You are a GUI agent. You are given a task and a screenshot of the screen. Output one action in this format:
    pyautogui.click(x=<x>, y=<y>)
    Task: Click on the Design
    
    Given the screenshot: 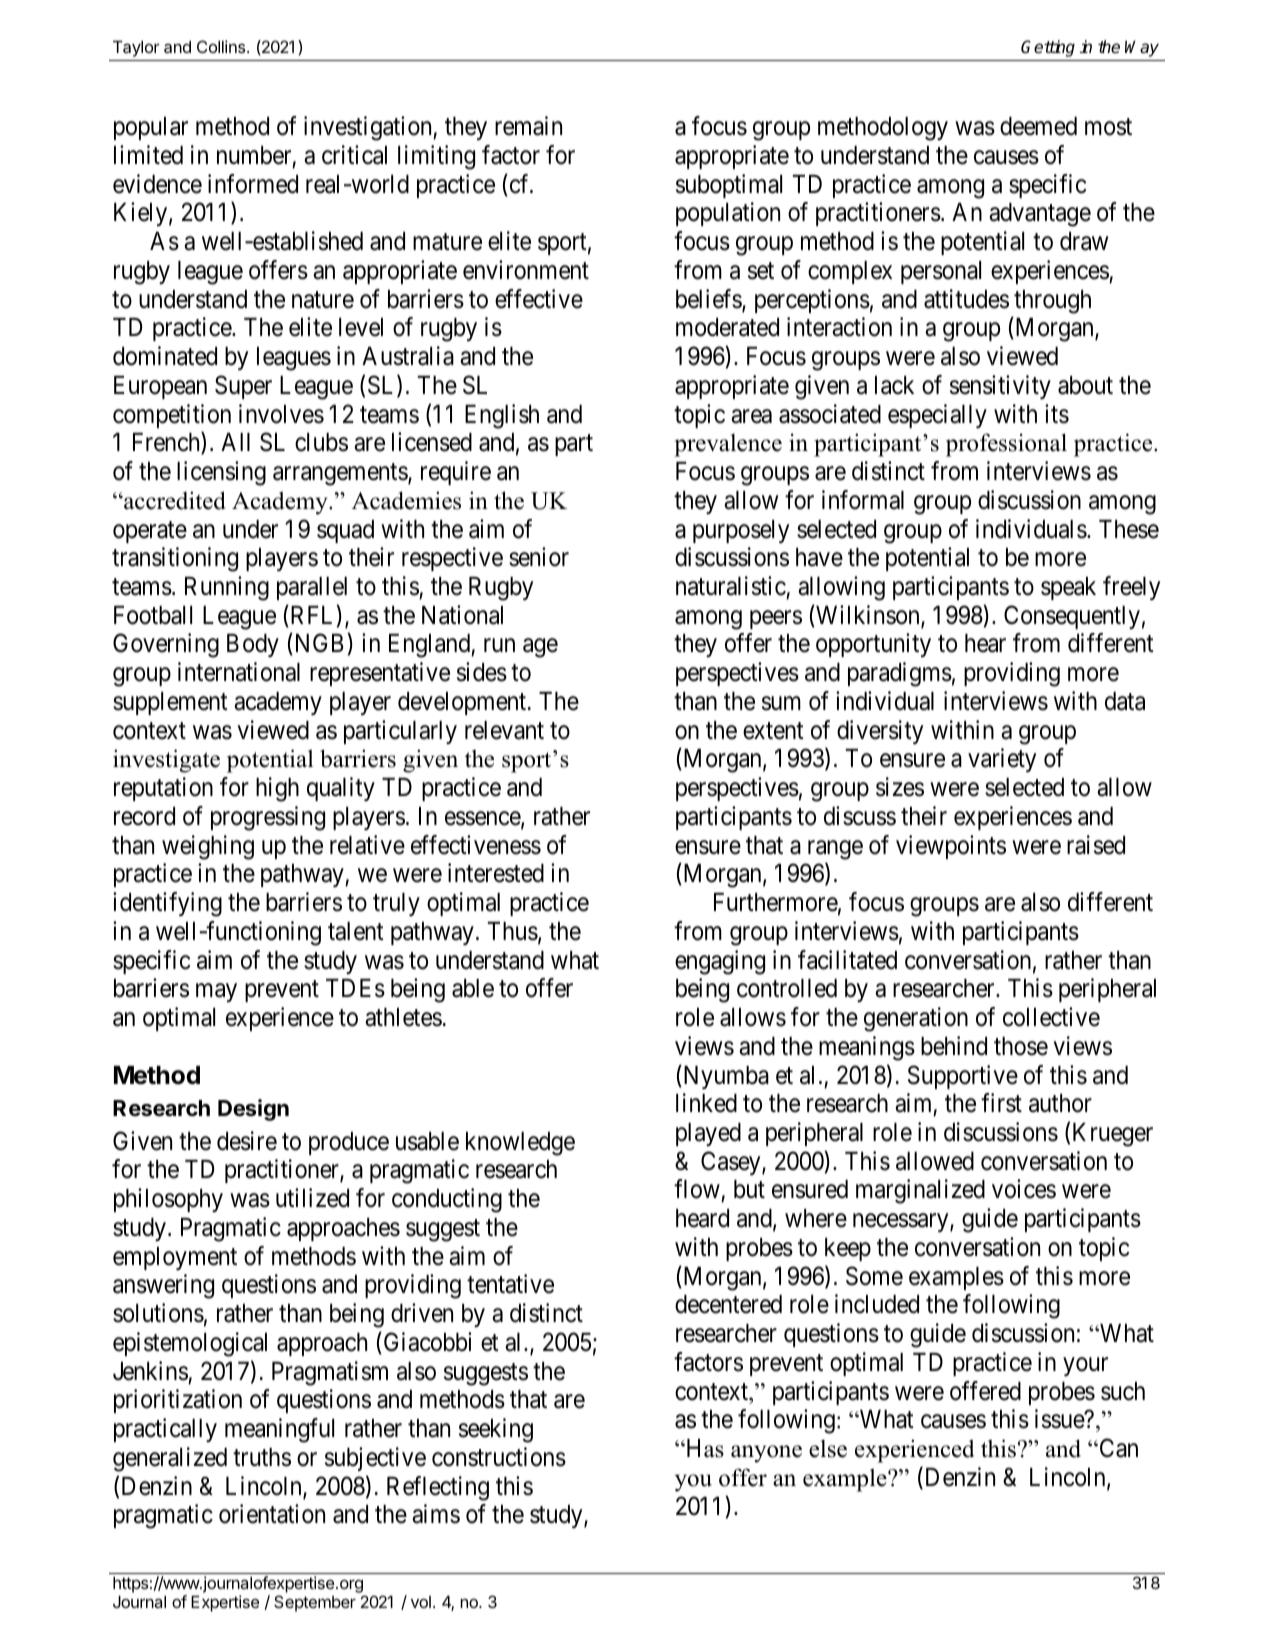 What is the action you would take?
    pyautogui.click(x=253, y=1110)
